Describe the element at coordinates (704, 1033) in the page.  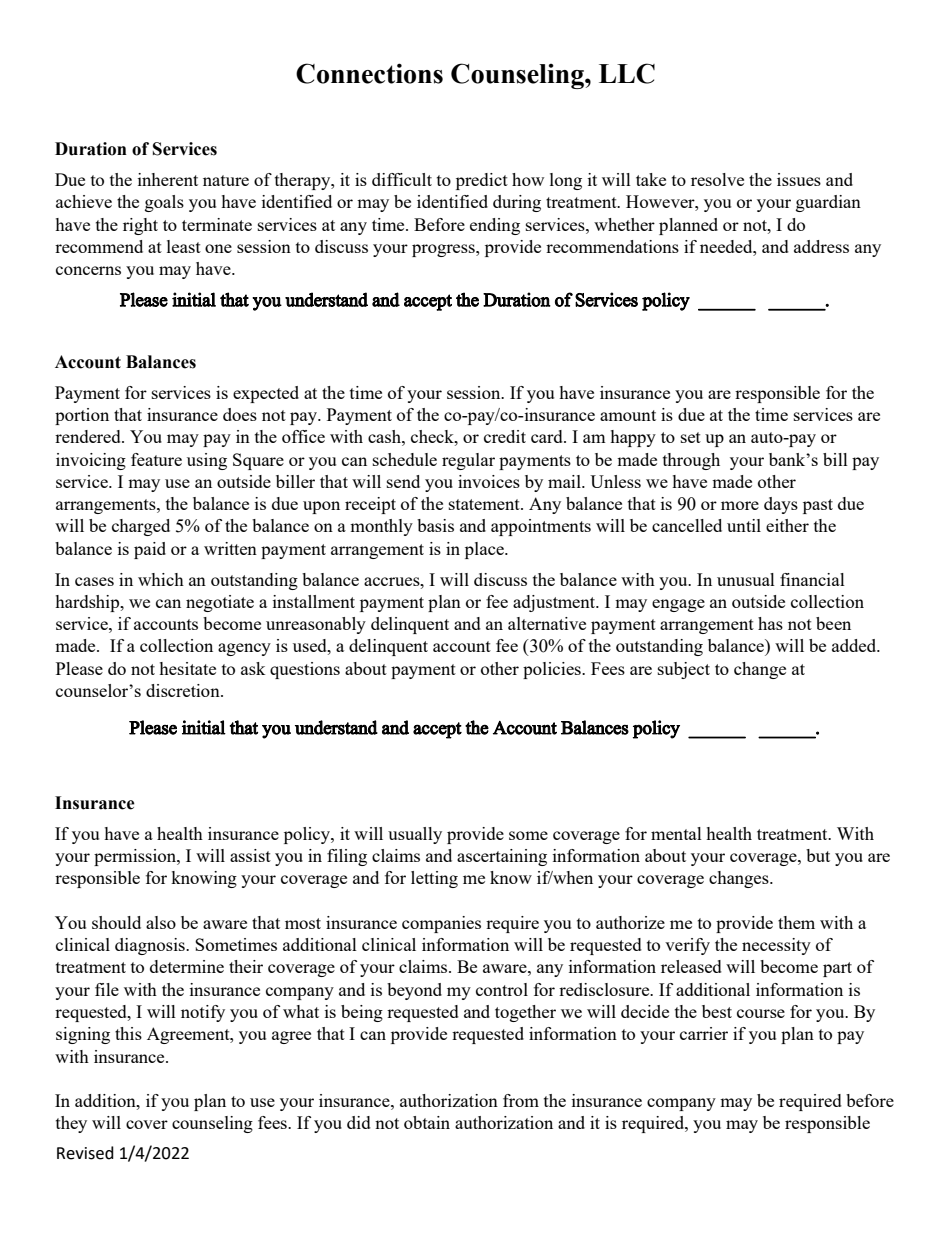
I see `carrier` at that location.
